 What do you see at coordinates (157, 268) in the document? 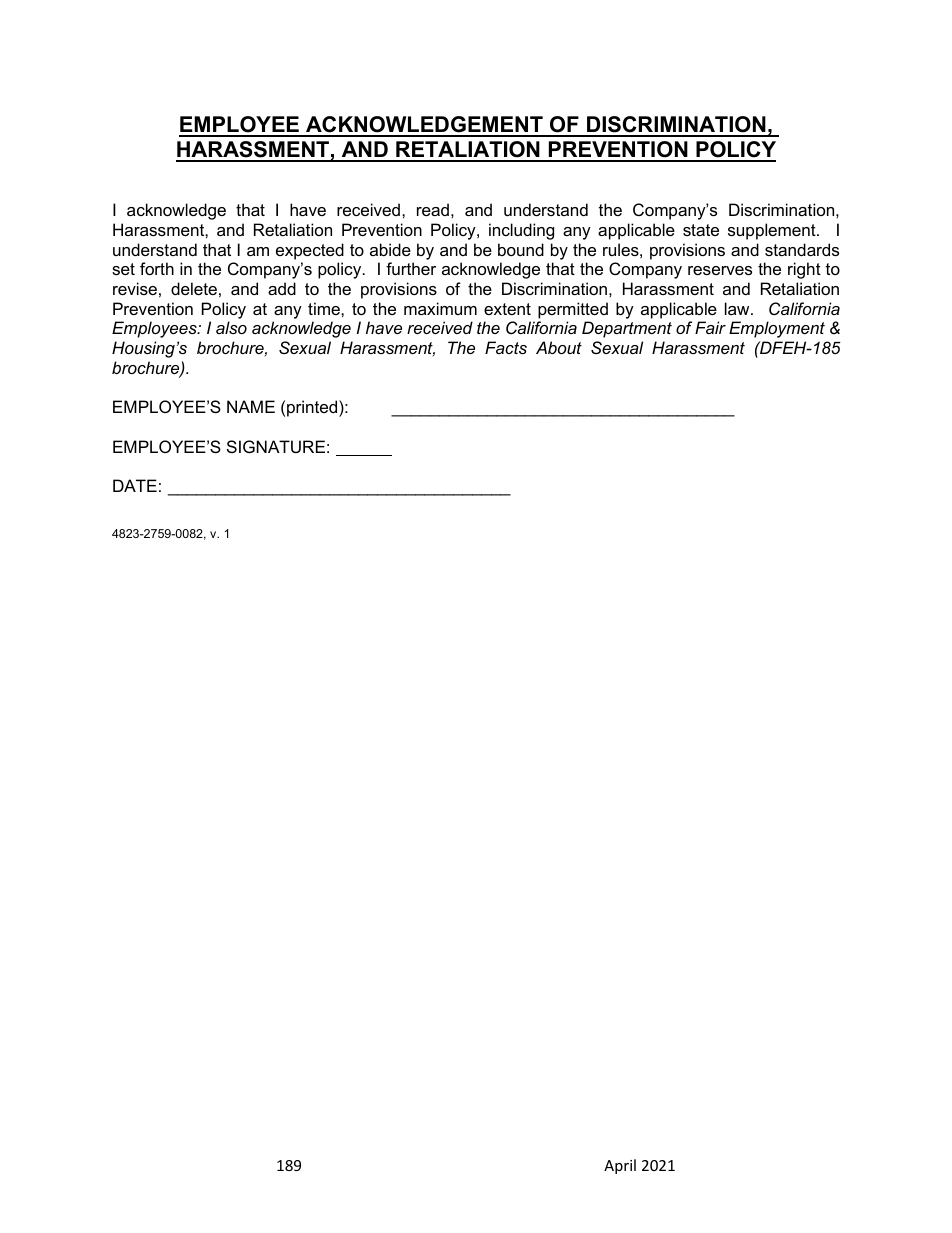
I see `forth` at bounding box center [157, 268].
